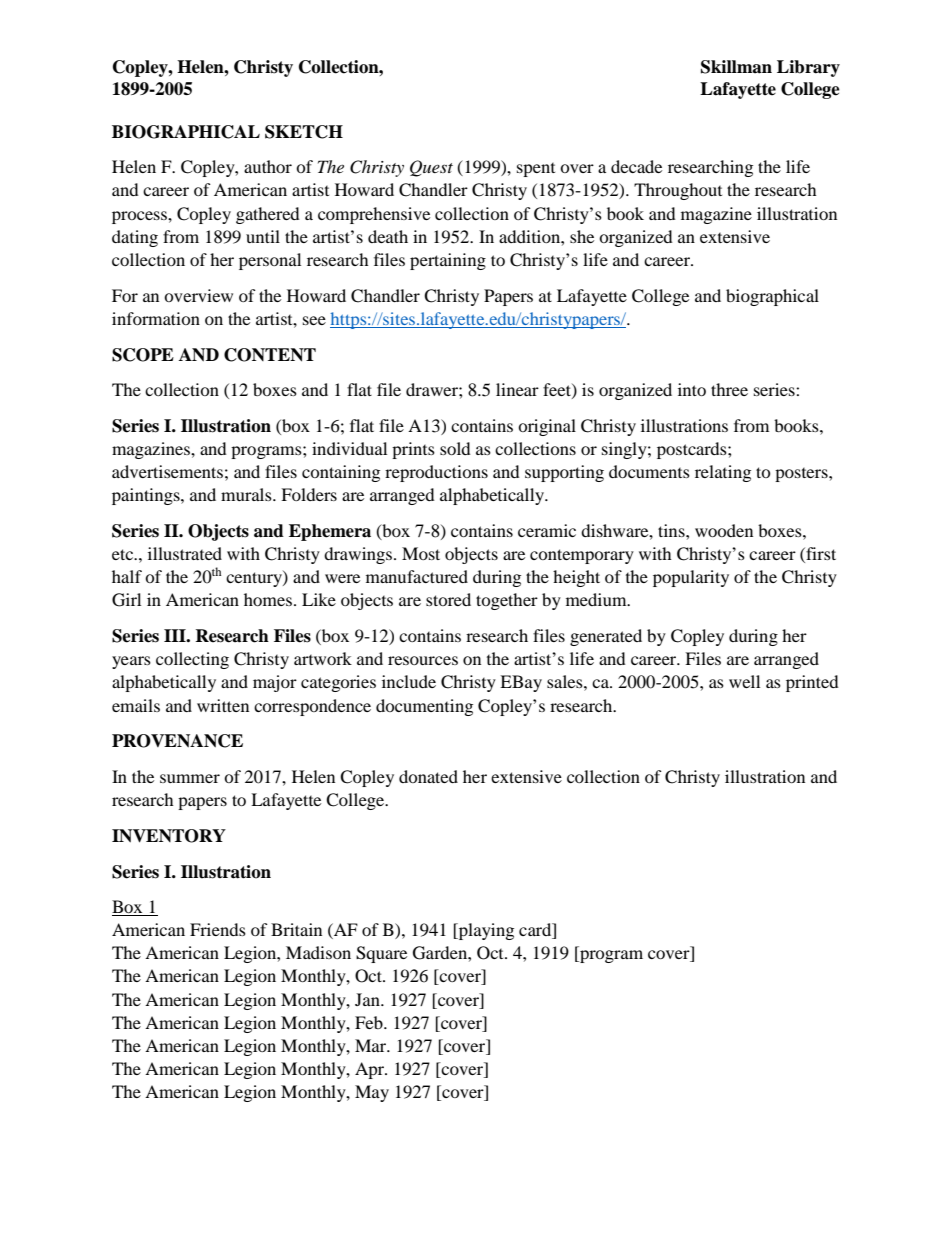 The image size is (952, 1233). I want to click on playing, so click(485, 931).
